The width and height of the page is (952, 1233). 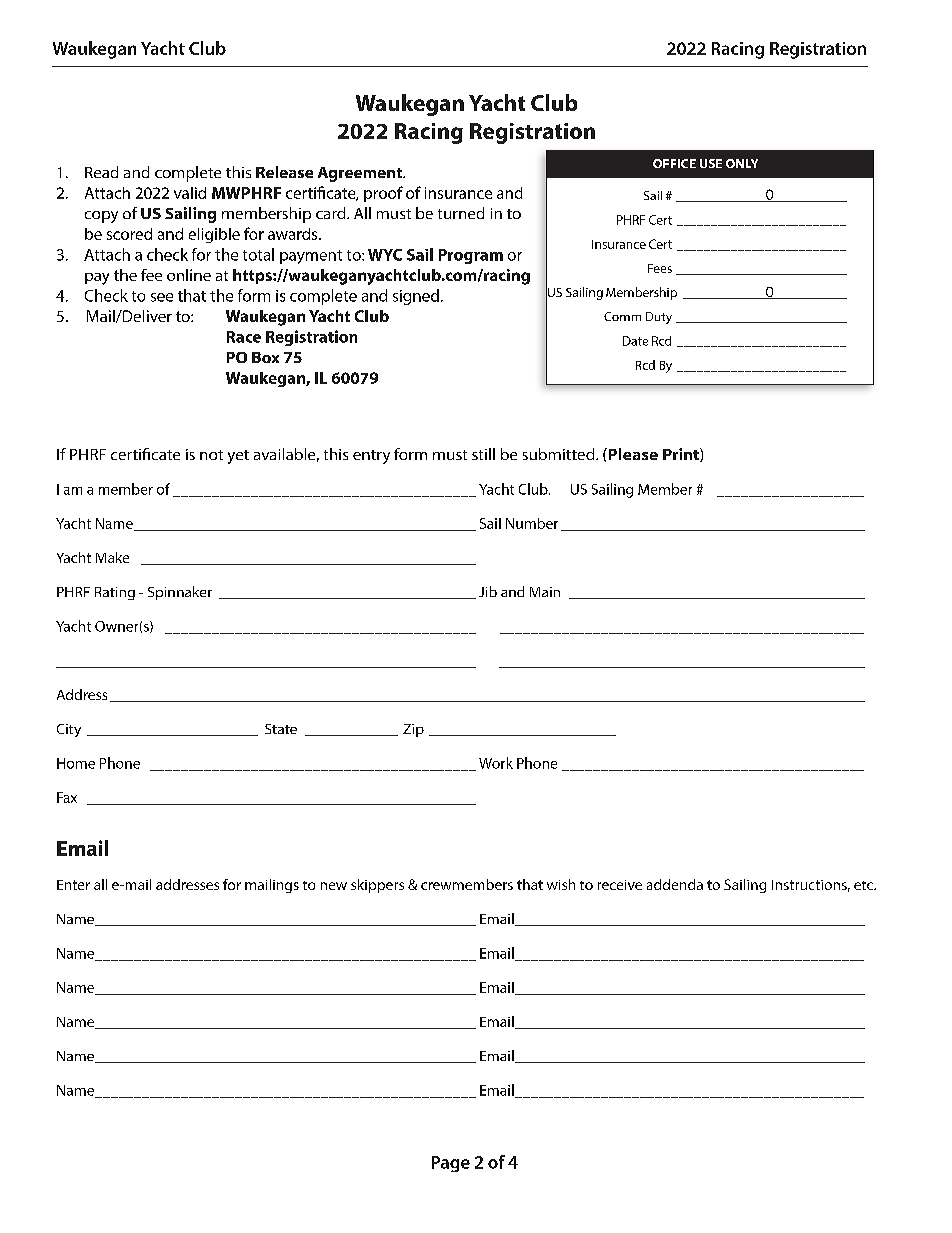 What do you see at coordinates (190, 193) in the page?
I see `valid` at bounding box center [190, 193].
